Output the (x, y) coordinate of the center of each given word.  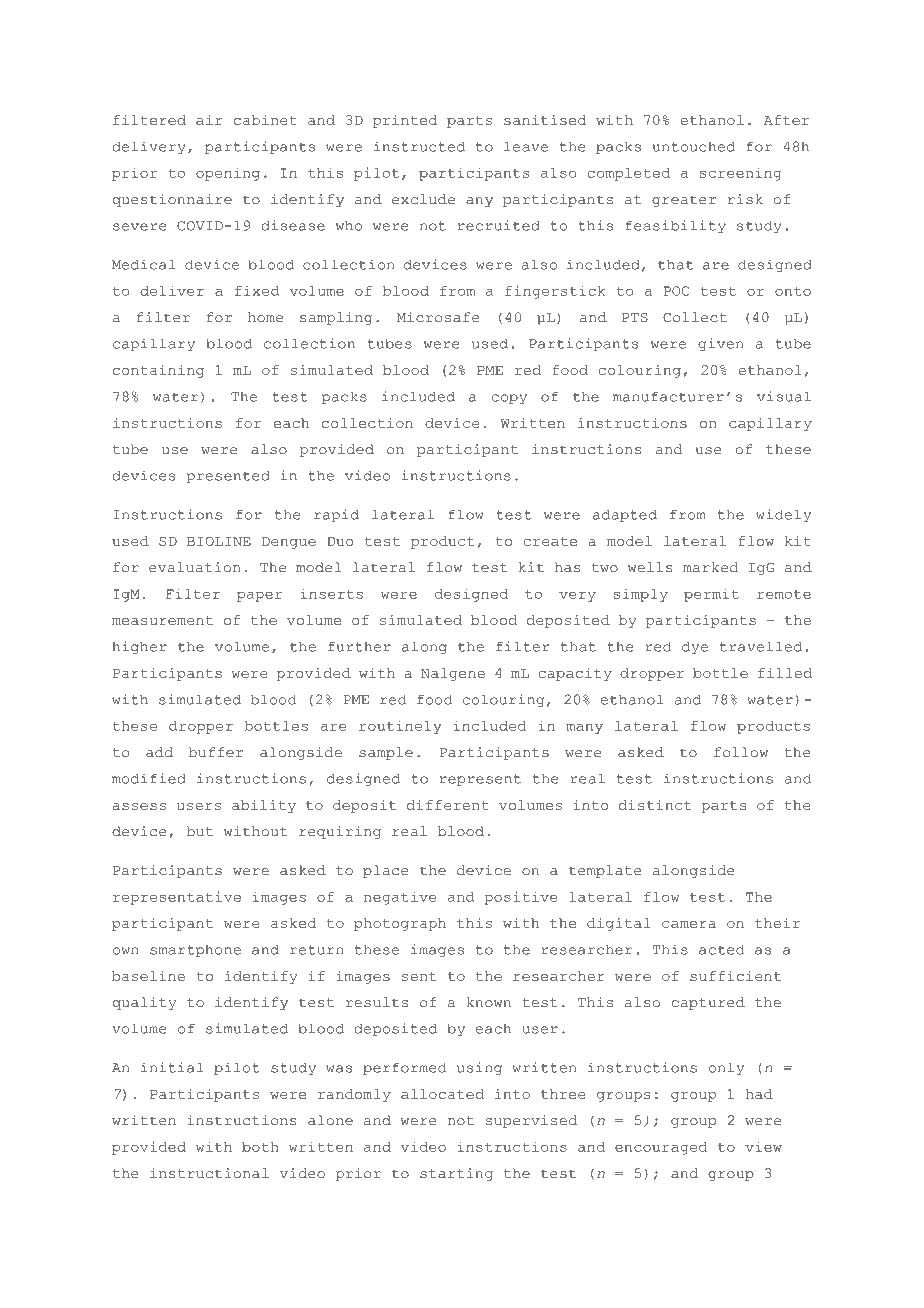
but (199, 831)
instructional (209, 1173)
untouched (694, 146)
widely (783, 515)
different (448, 805)
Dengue (289, 543)
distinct (655, 805)
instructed (419, 146)
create (550, 541)
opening (228, 174)
